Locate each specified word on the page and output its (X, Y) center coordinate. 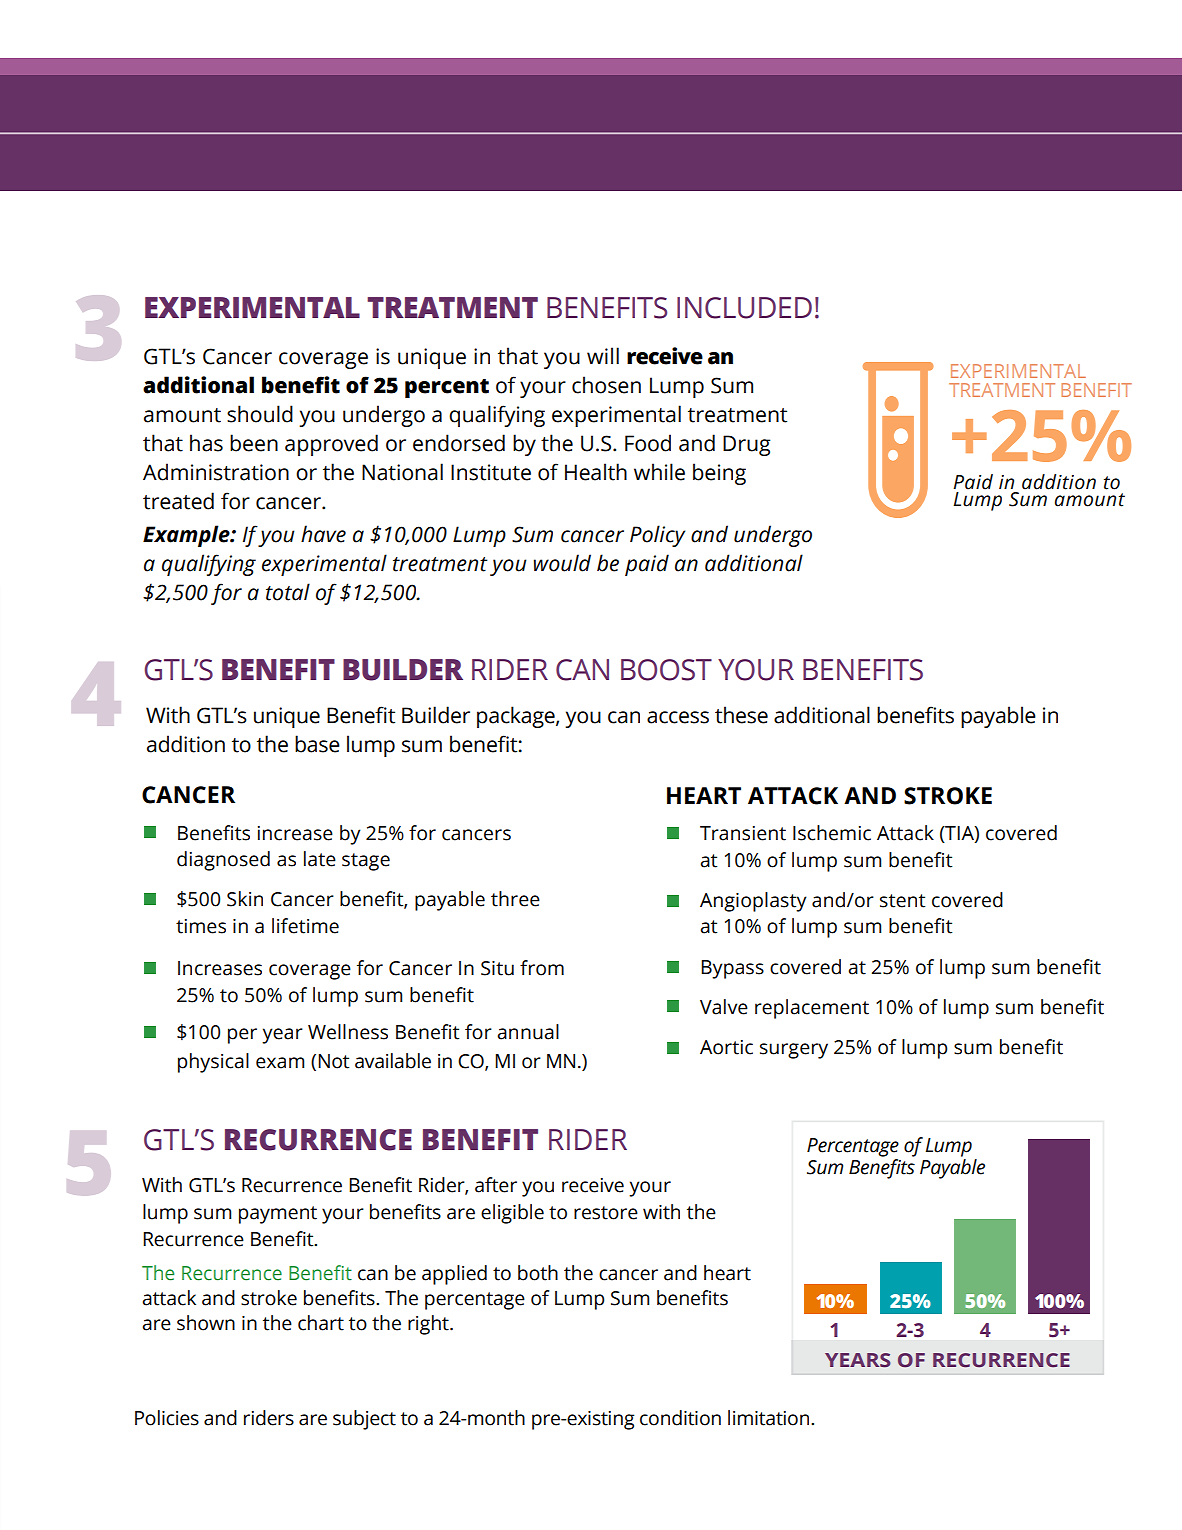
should (260, 414)
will (603, 355)
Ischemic (832, 833)
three (515, 899)
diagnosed (223, 861)
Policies (167, 1418)
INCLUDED (744, 308)
